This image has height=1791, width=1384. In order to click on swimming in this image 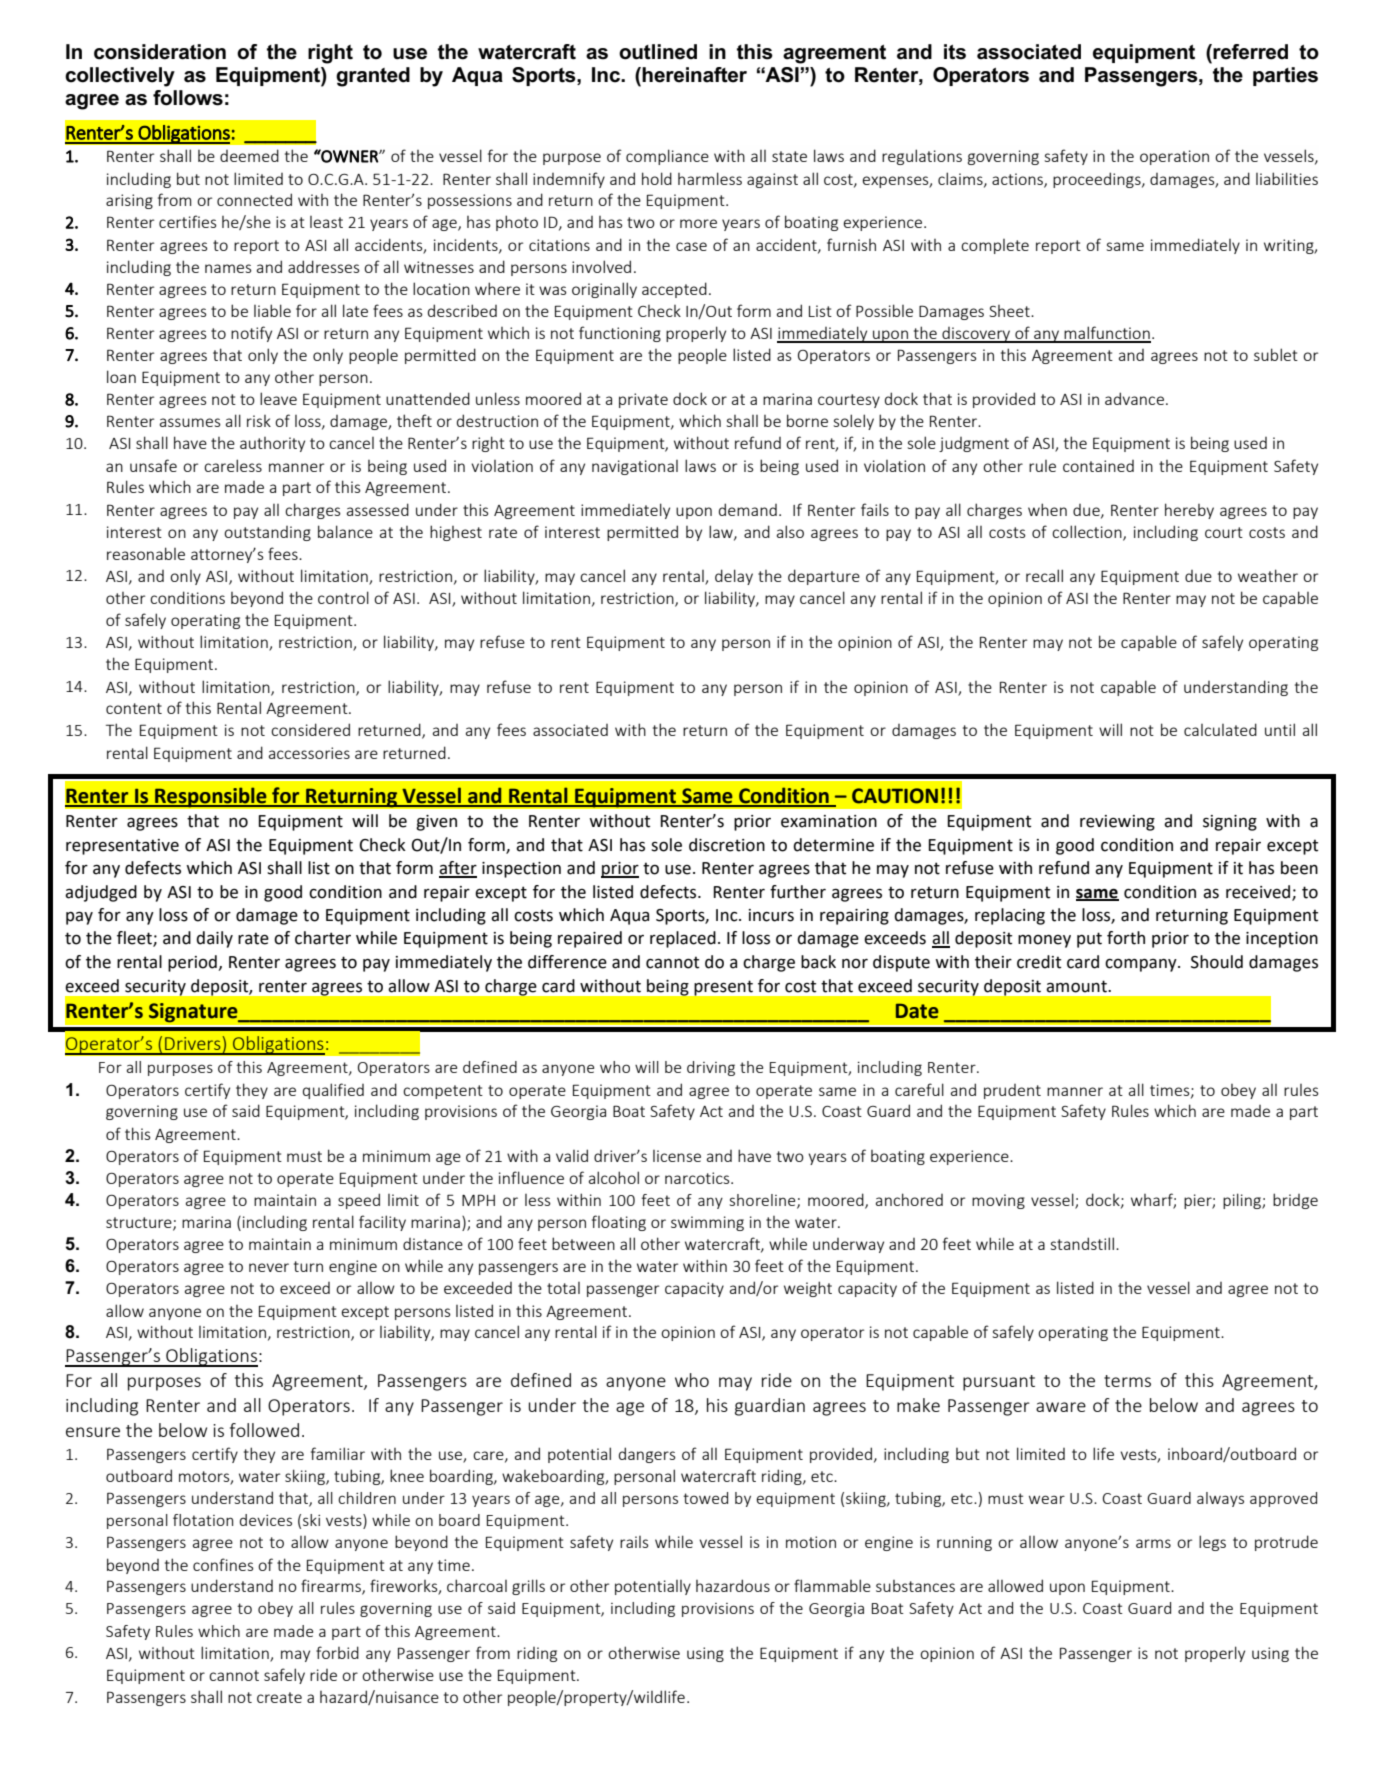, I will do `click(707, 1223)`.
